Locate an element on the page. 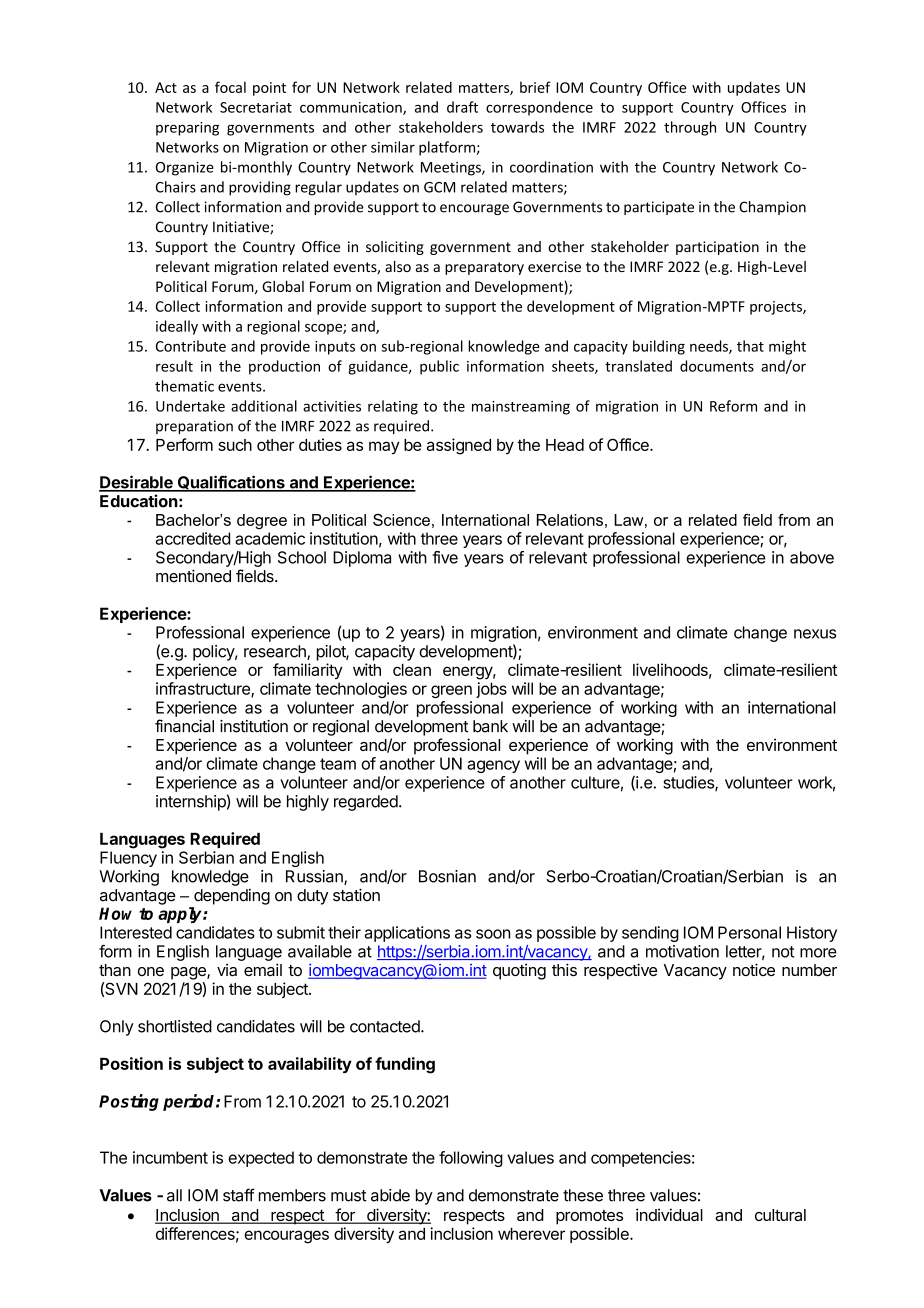 Image resolution: width=924 pixels, height=1308 pixels. following is located at coordinates (471, 1159).
